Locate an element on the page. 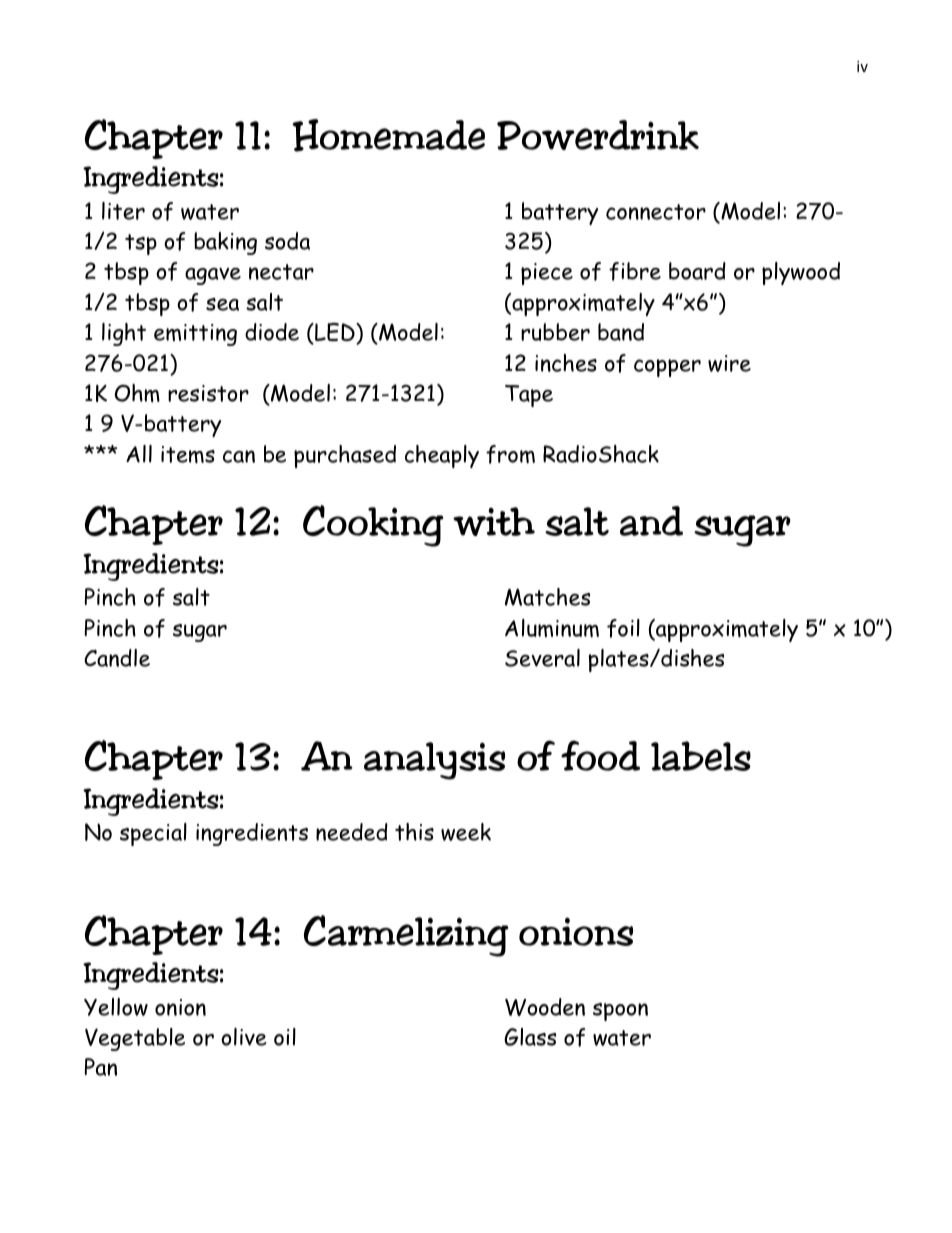  cheaply is located at coordinates (442, 456).
